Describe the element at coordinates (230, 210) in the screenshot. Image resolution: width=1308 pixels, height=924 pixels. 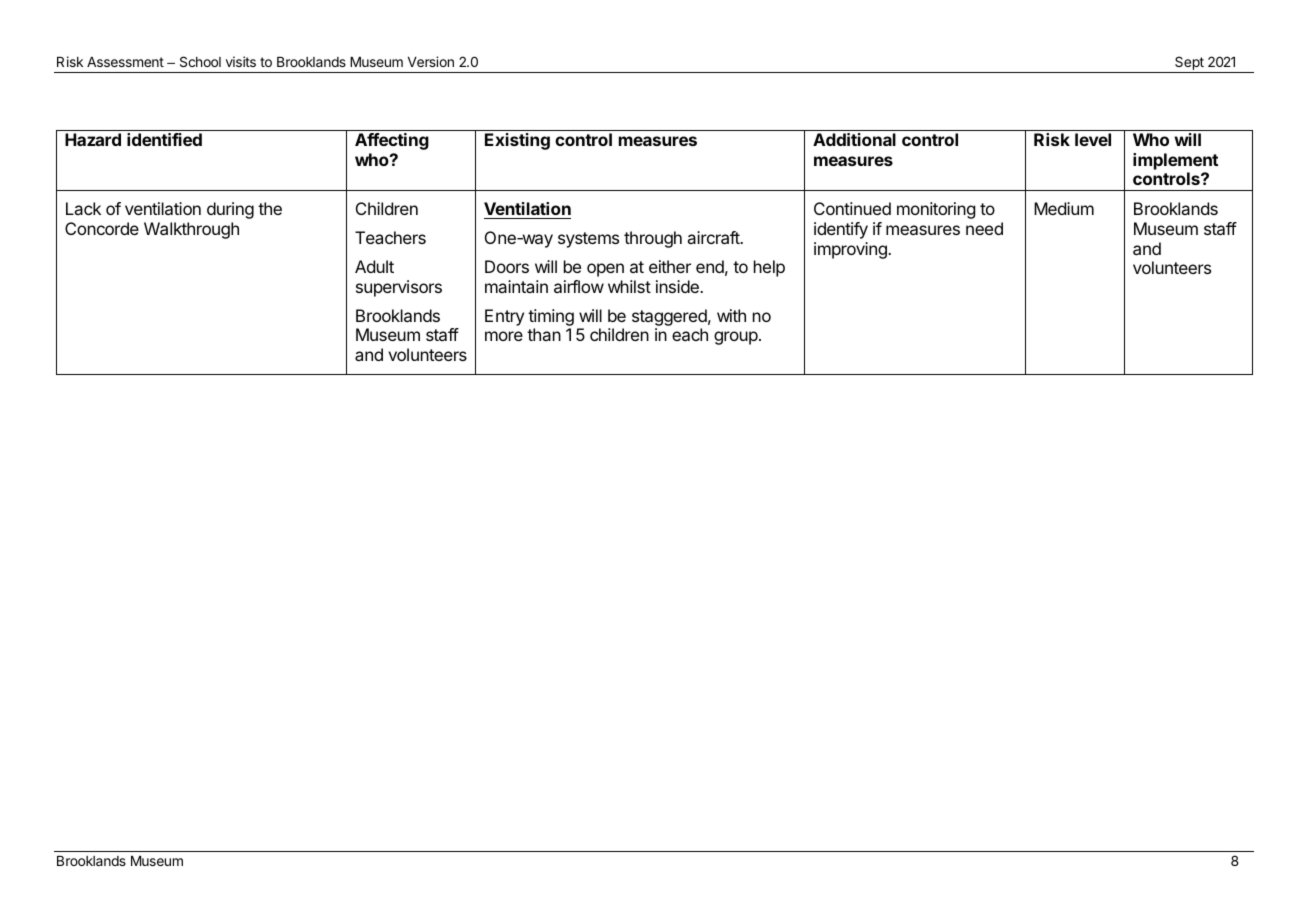
I see `during` at that location.
